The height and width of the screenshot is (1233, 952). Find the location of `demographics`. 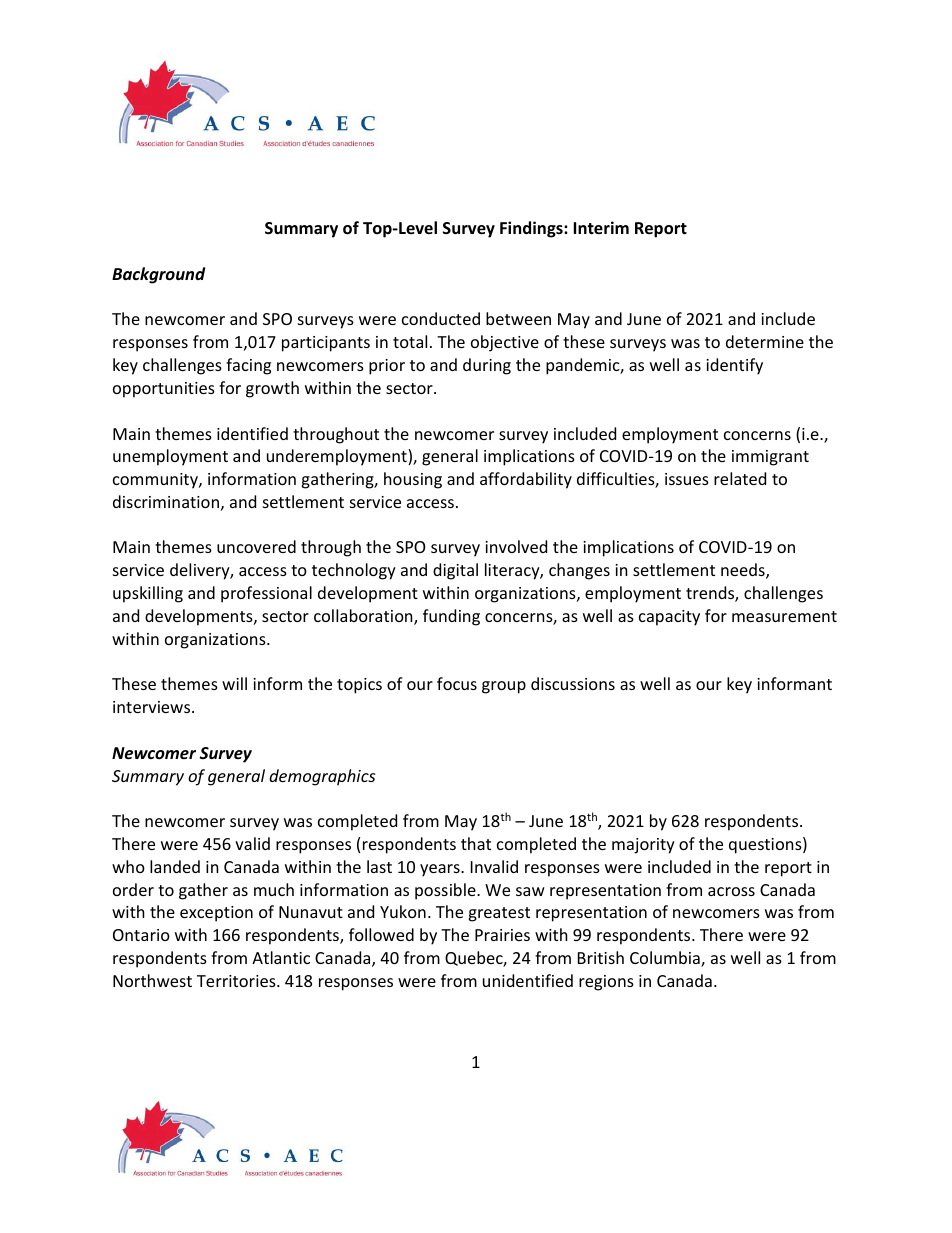

demographics is located at coordinates (322, 777).
